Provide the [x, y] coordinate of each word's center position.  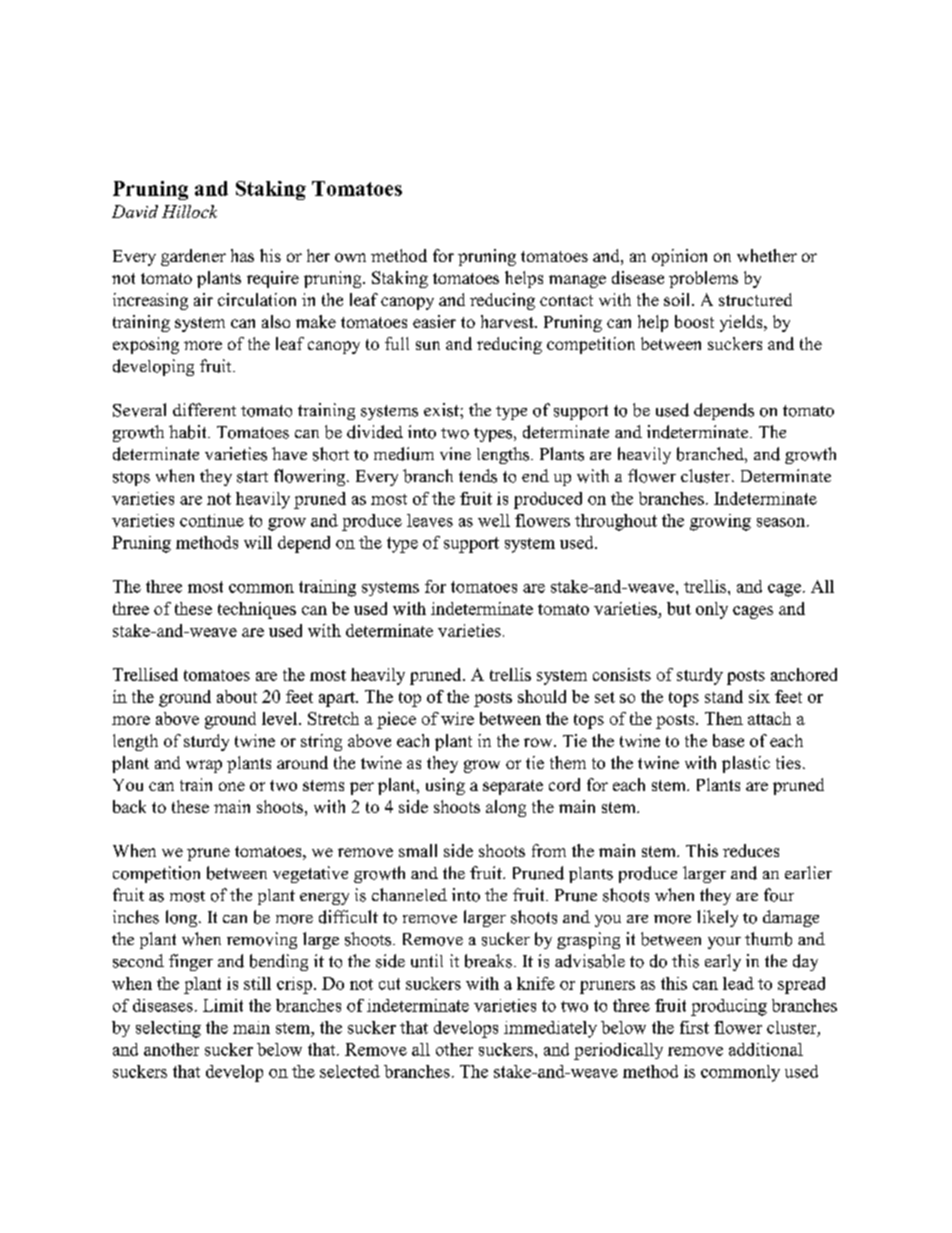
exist [442, 410]
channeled [409, 894]
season [782, 522]
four [779, 895]
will [258, 542]
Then [724, 718]
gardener [193, 257]
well [494, 520]
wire [457, 718]
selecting [168, 1029]
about [237, 696]
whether [767, 255]
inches [136, 917]
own [350, 257]
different [204, 409]
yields [742, 323]
